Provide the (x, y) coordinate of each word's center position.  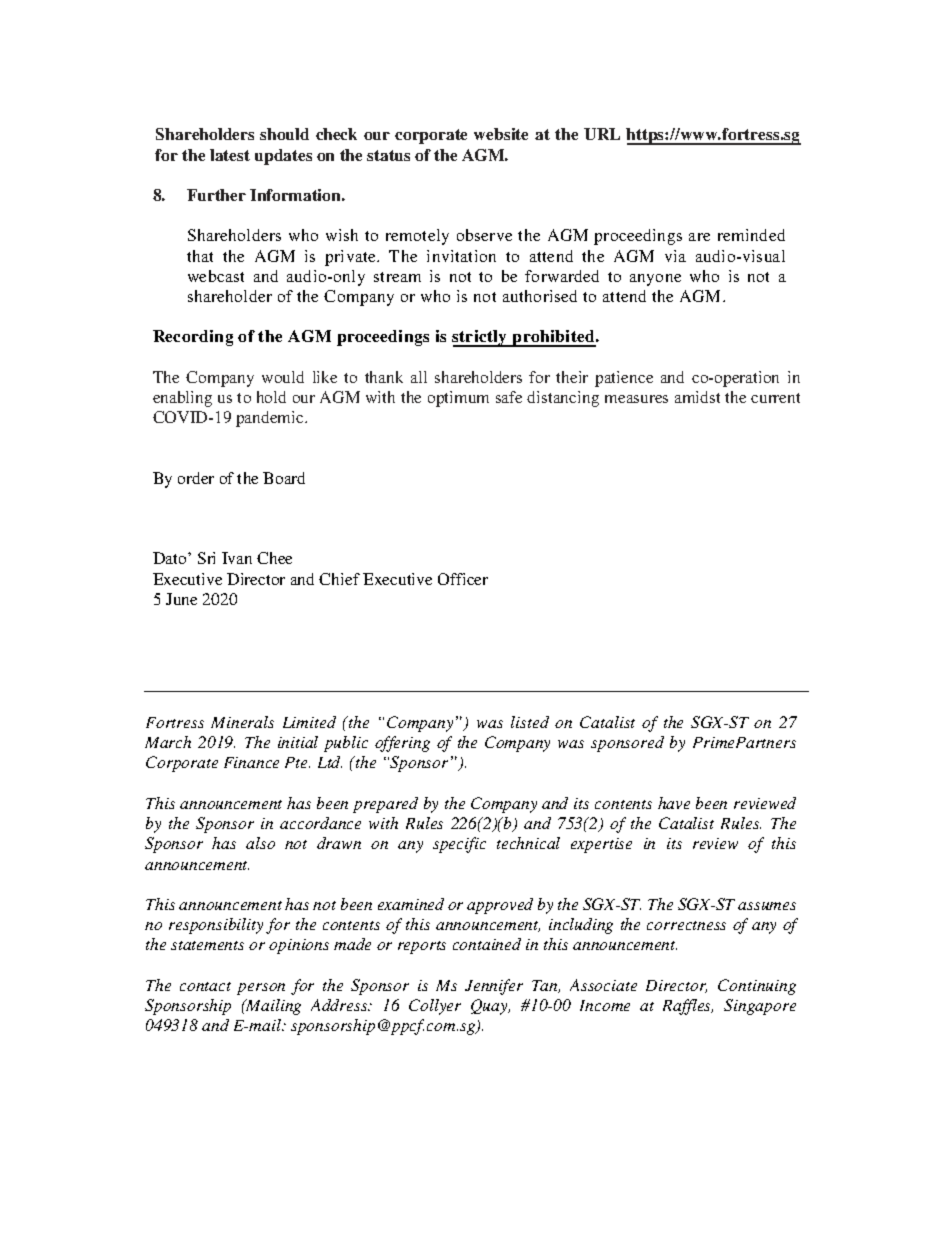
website (501, 134)
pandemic (271, 419)
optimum (458, 399)
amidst (697, 397)
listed (530, 722)
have (674, 803)
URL (602, 134)
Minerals (242, 722)
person (261, 989)
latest (230, 155)
